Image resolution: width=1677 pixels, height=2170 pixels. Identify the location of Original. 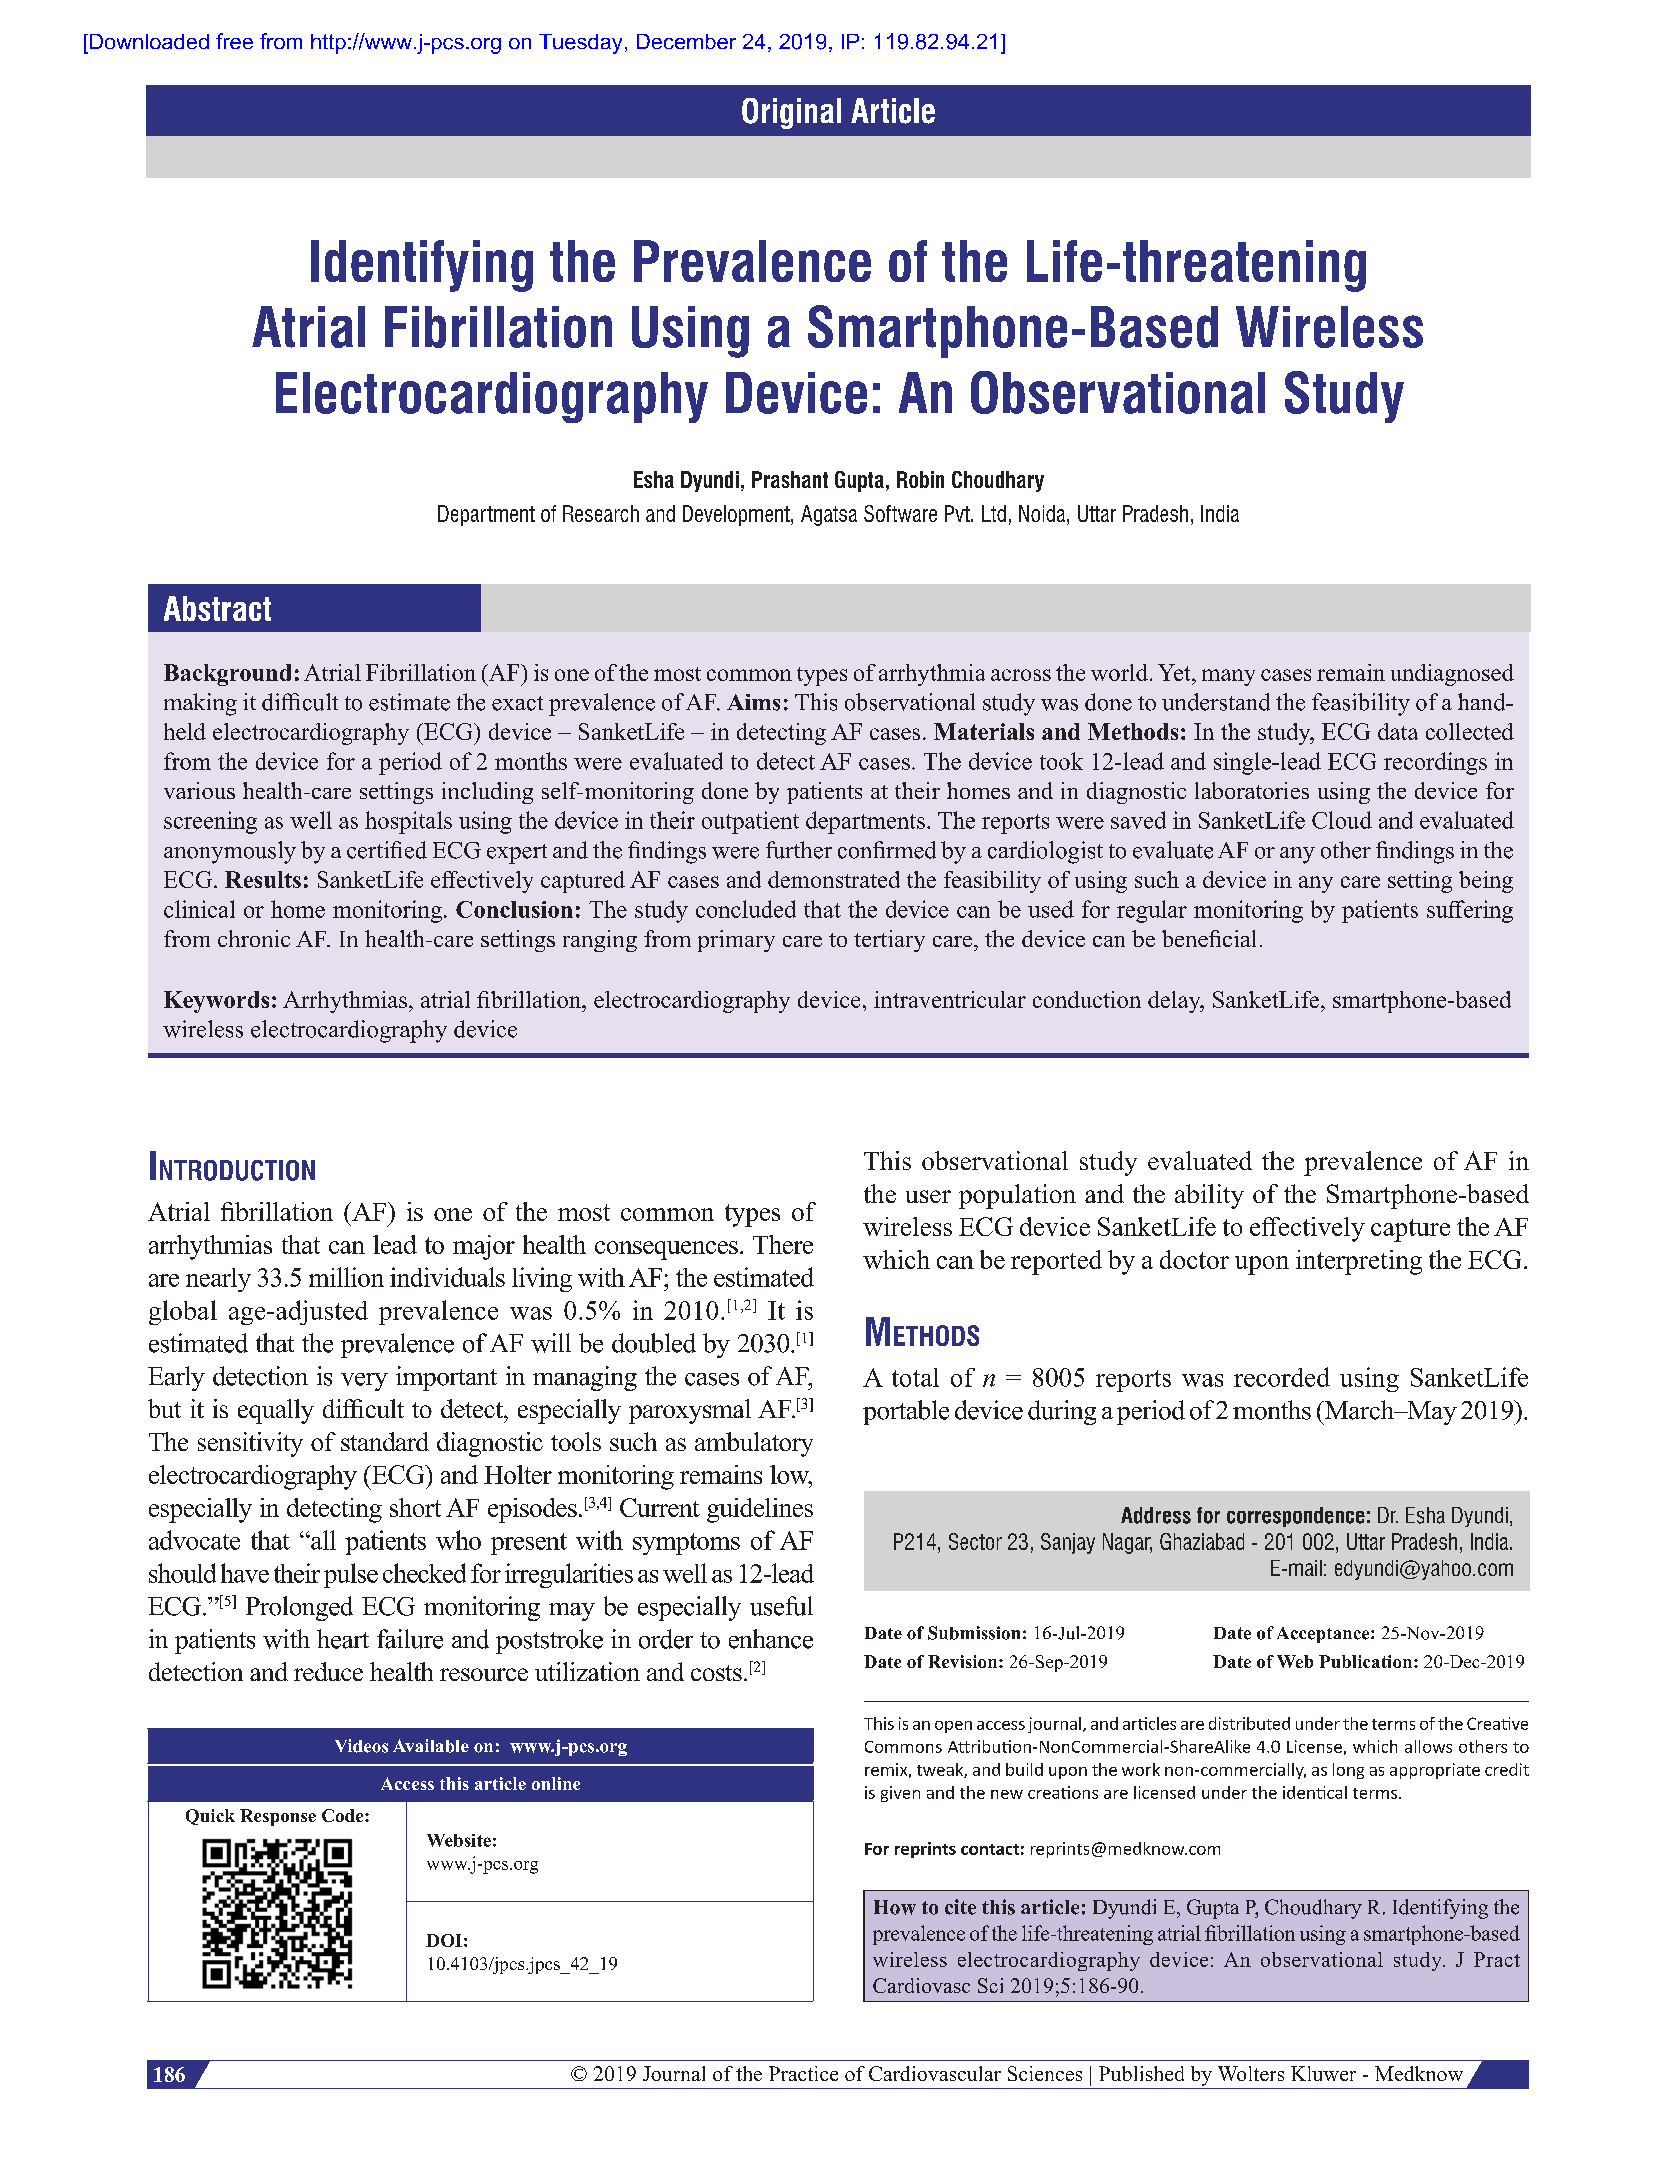
(791, 113).
